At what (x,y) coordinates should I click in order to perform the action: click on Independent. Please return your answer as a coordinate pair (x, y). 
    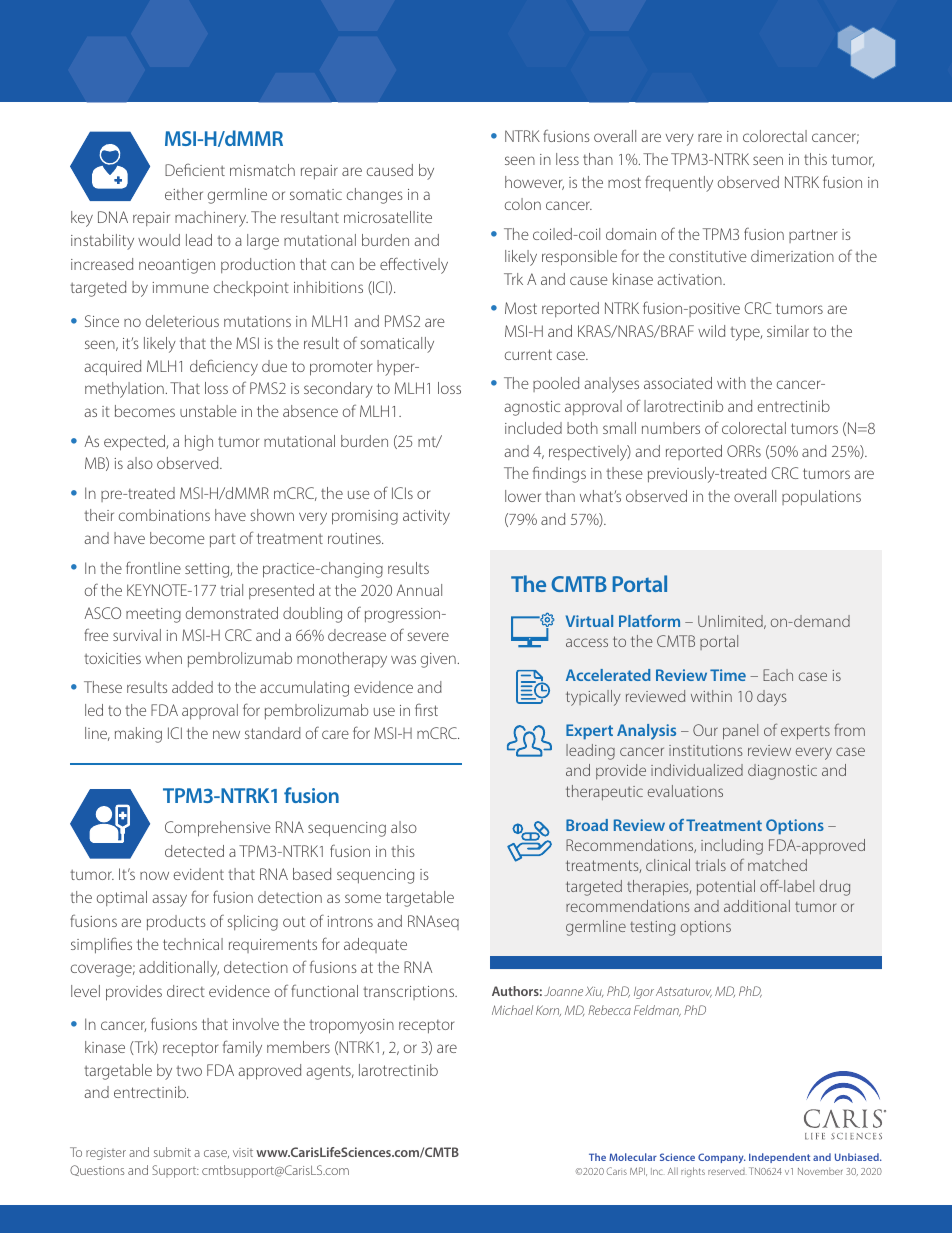
    Looking at the image, I should click on (779, 1158).
